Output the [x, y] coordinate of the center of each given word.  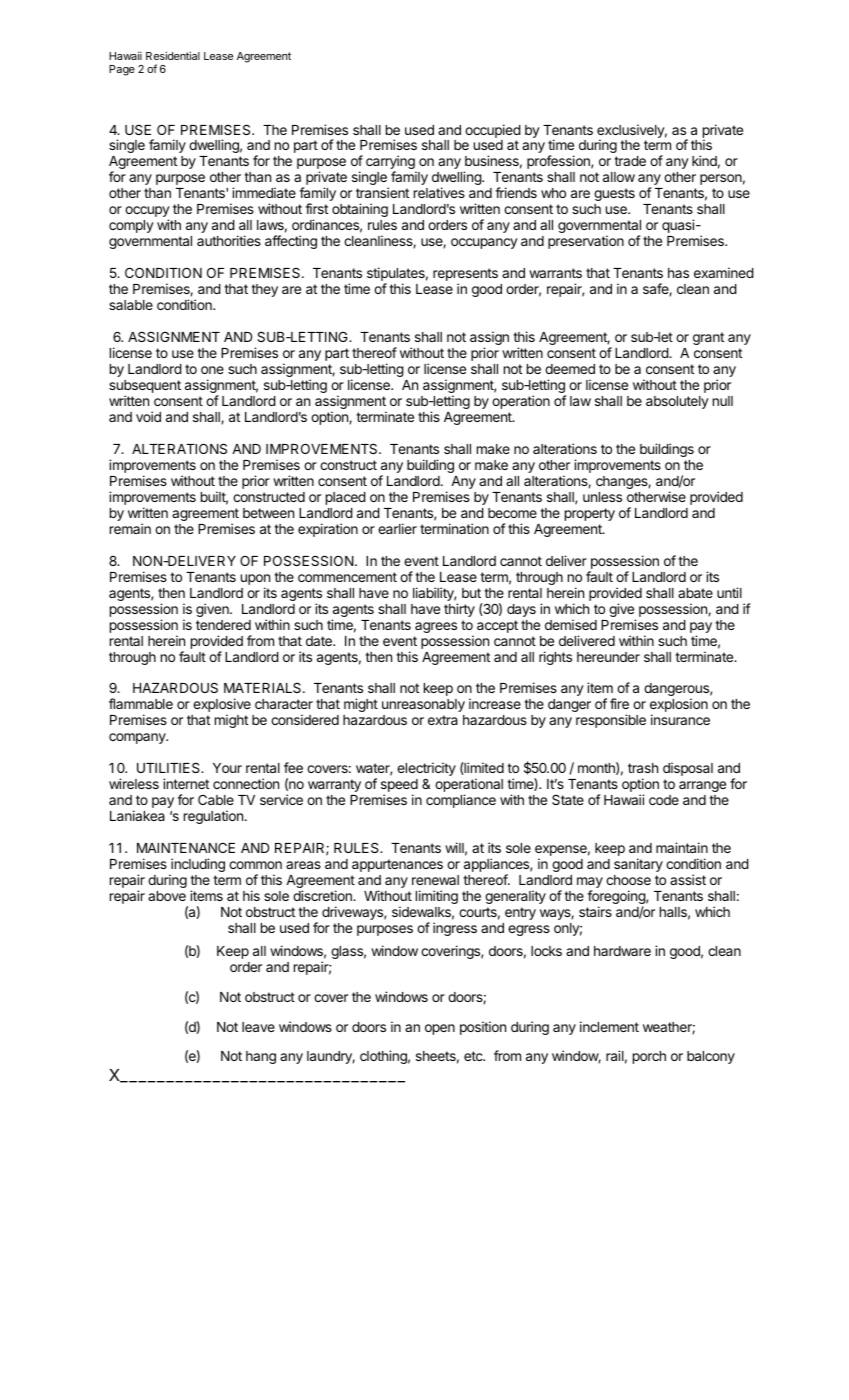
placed [346, 498]
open [440, 1029]
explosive [222, 706]
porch [649, 1057]
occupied [493, 131]
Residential [173, 55]
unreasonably [423, 705]
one [212, 370]
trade [630, 161]
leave [258, 1027]
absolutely [677, 402]
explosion [679, 706]
